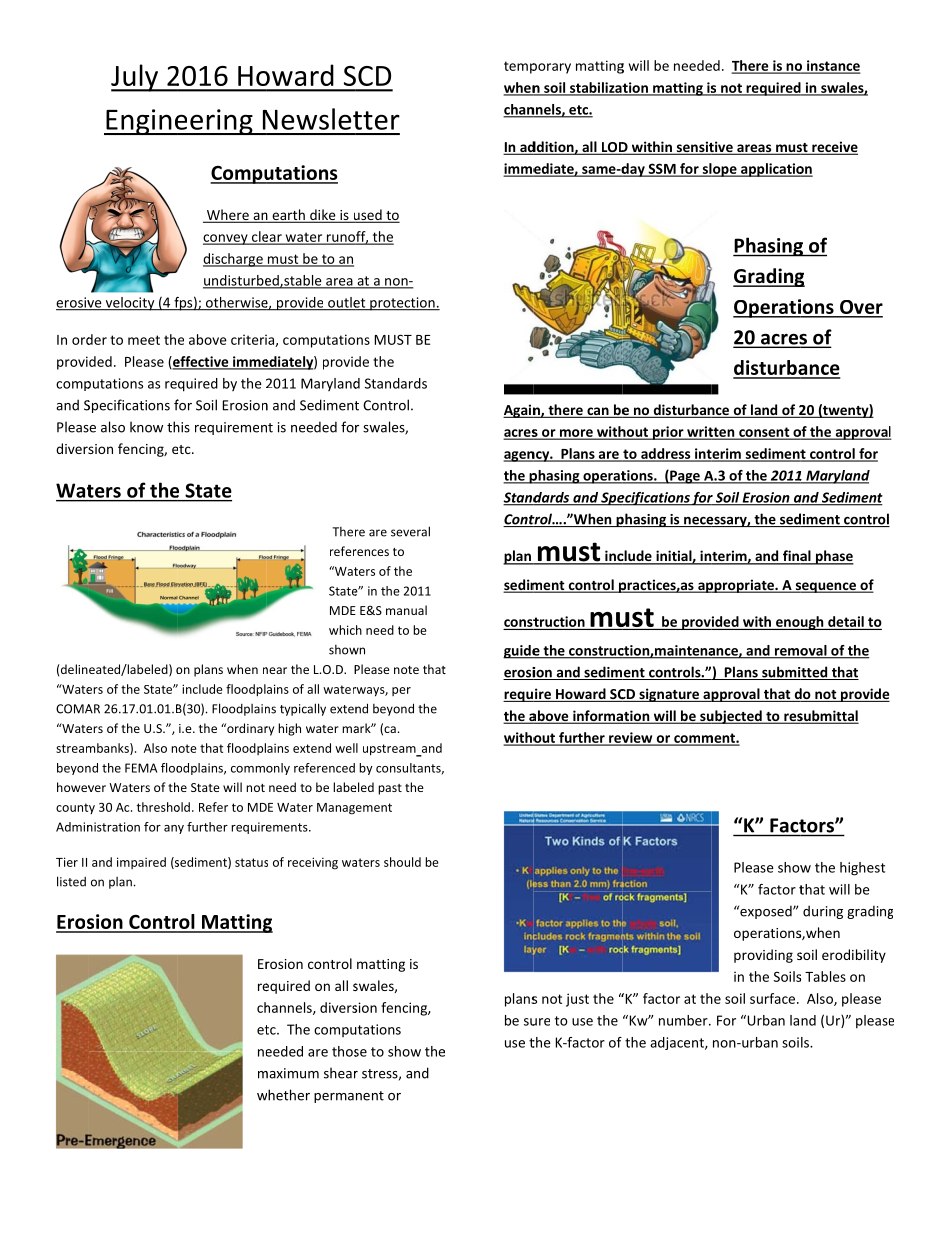 The width and height of the screenshot is (952, 1233). I want to click on agen, so click(519, 456).
